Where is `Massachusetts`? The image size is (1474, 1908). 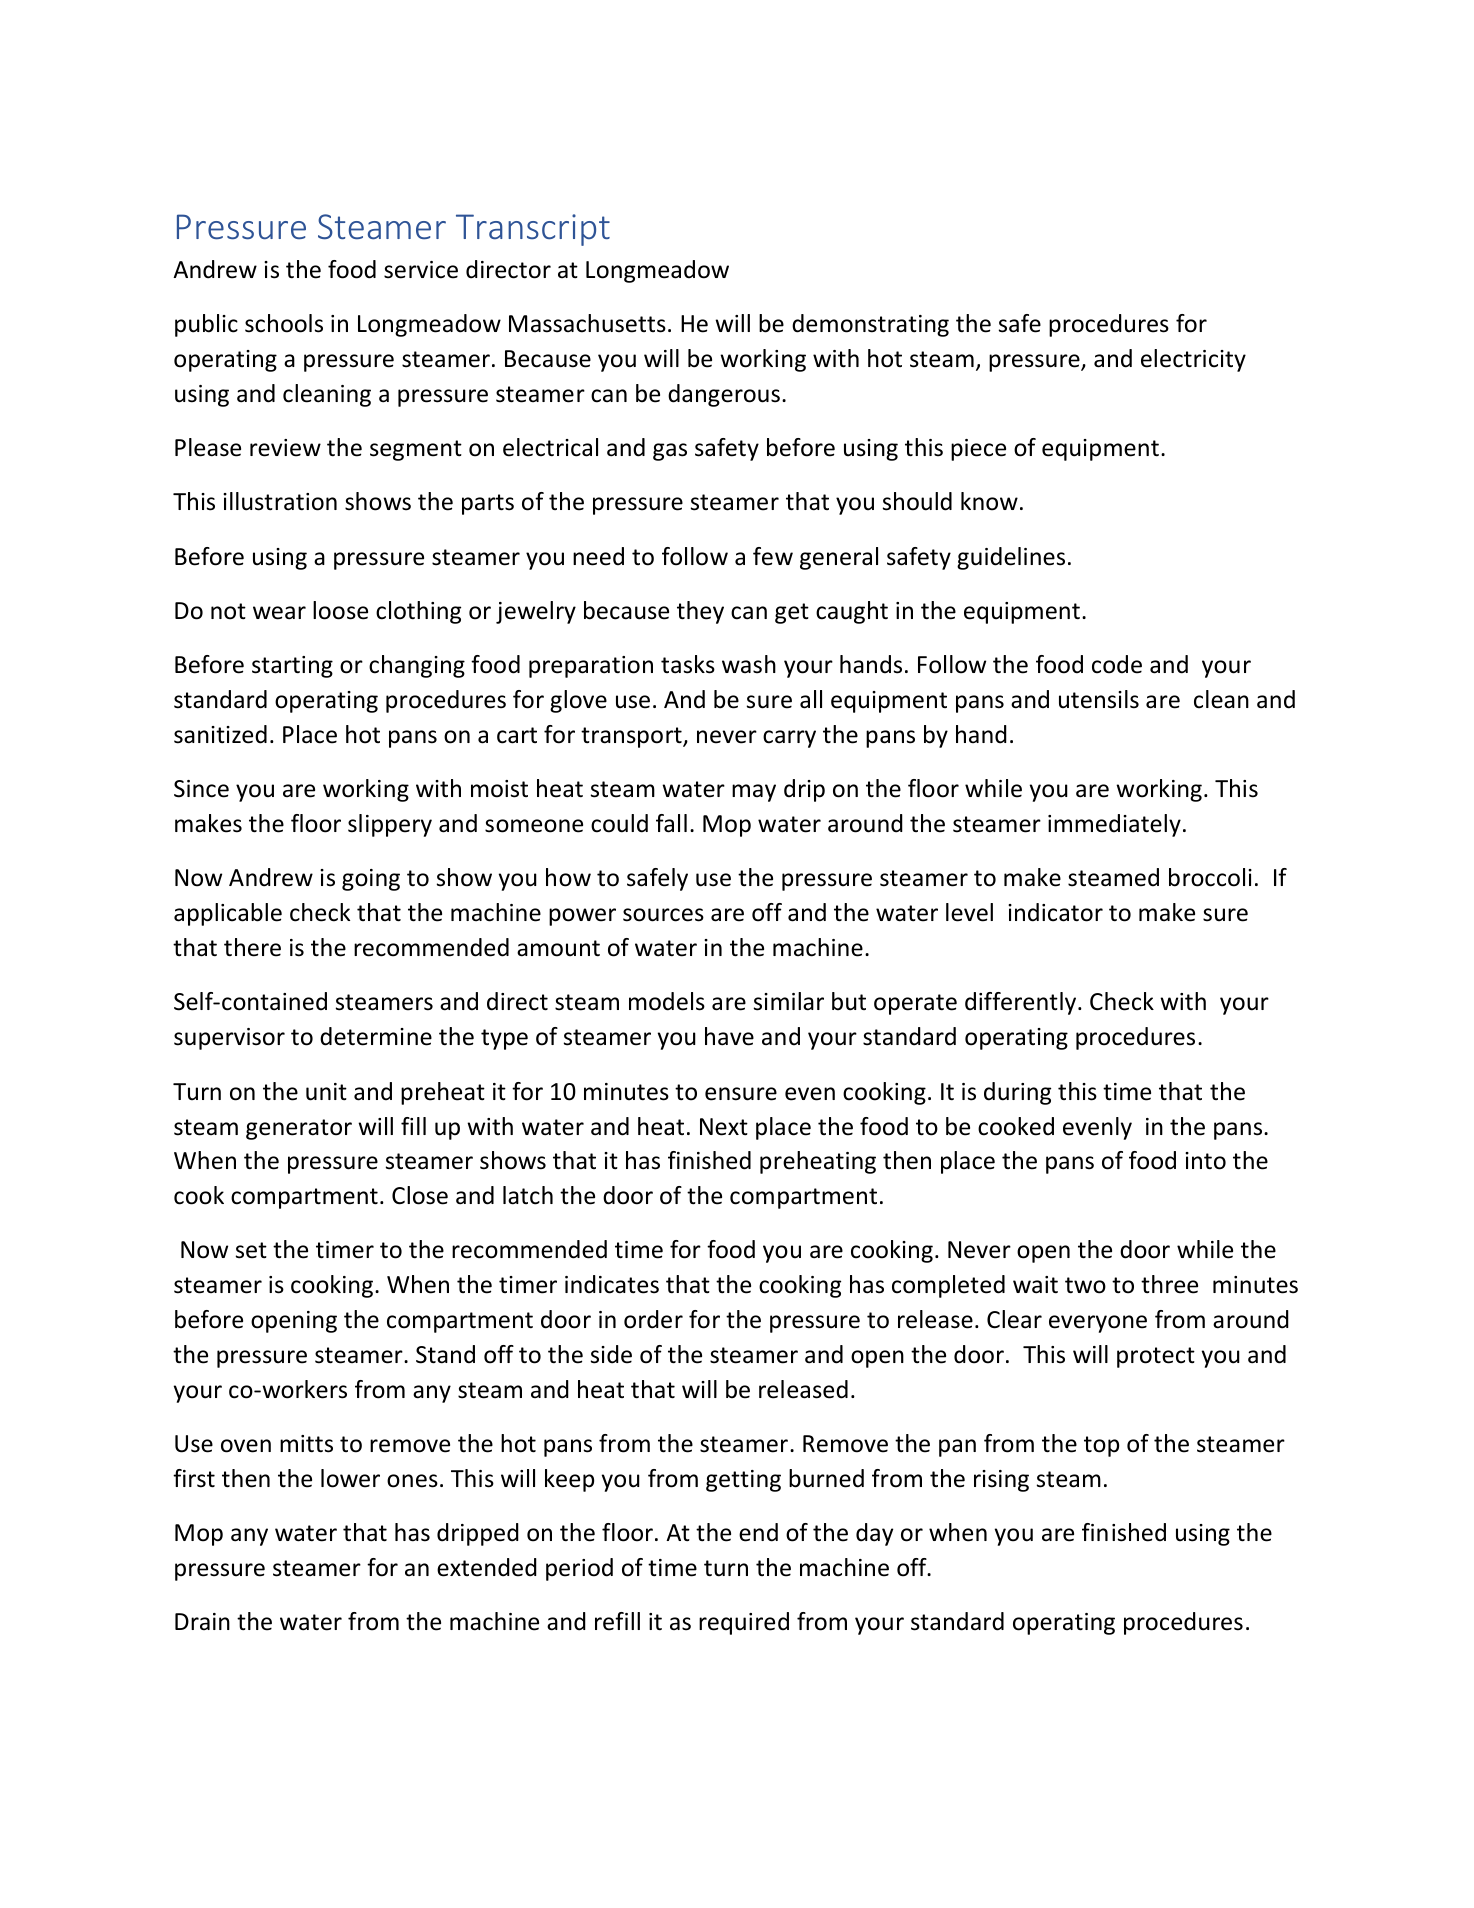 Massachusetts is located at coordinates (587, 323).
